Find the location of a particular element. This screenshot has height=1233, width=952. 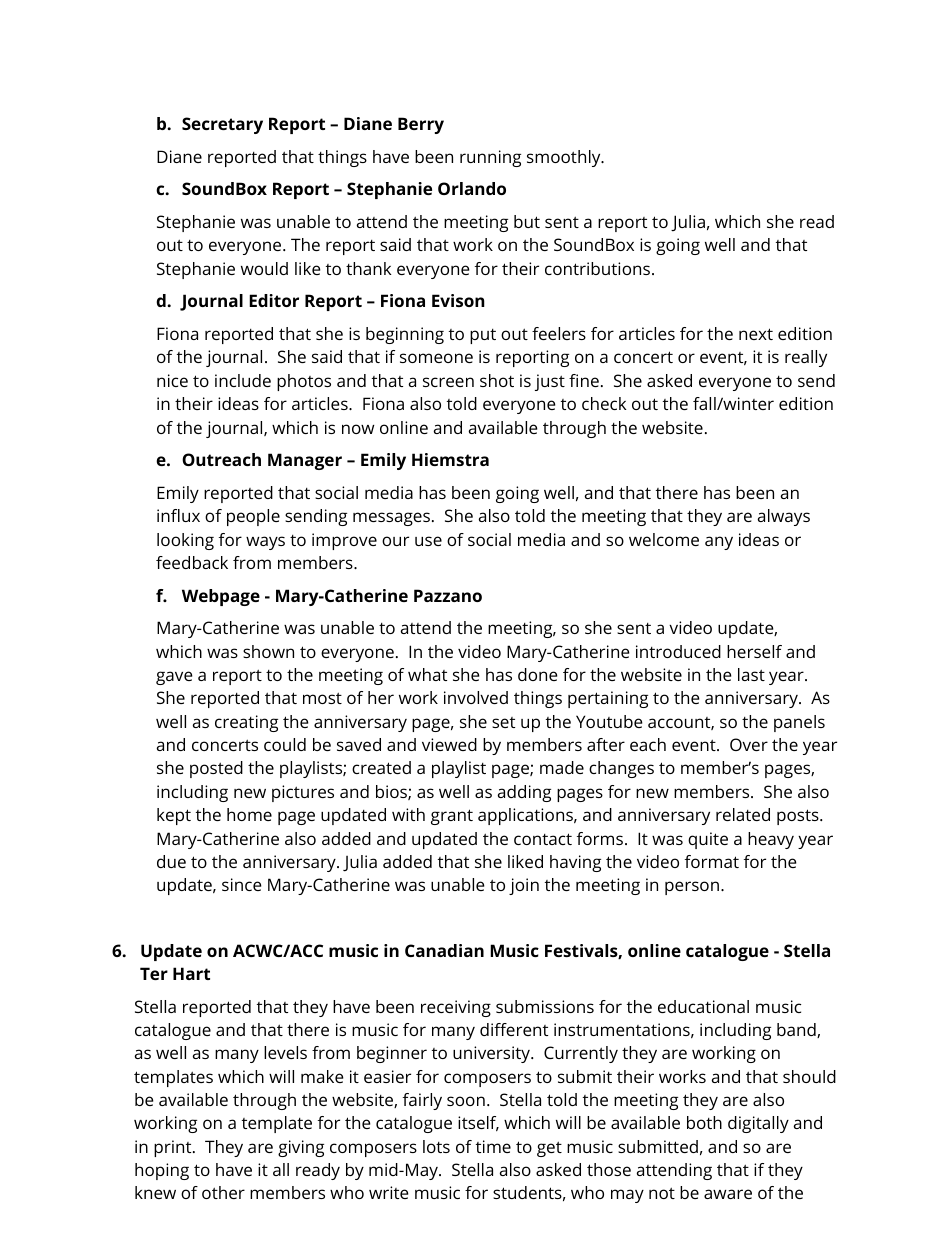

running is located at coordinates (490, 158).
